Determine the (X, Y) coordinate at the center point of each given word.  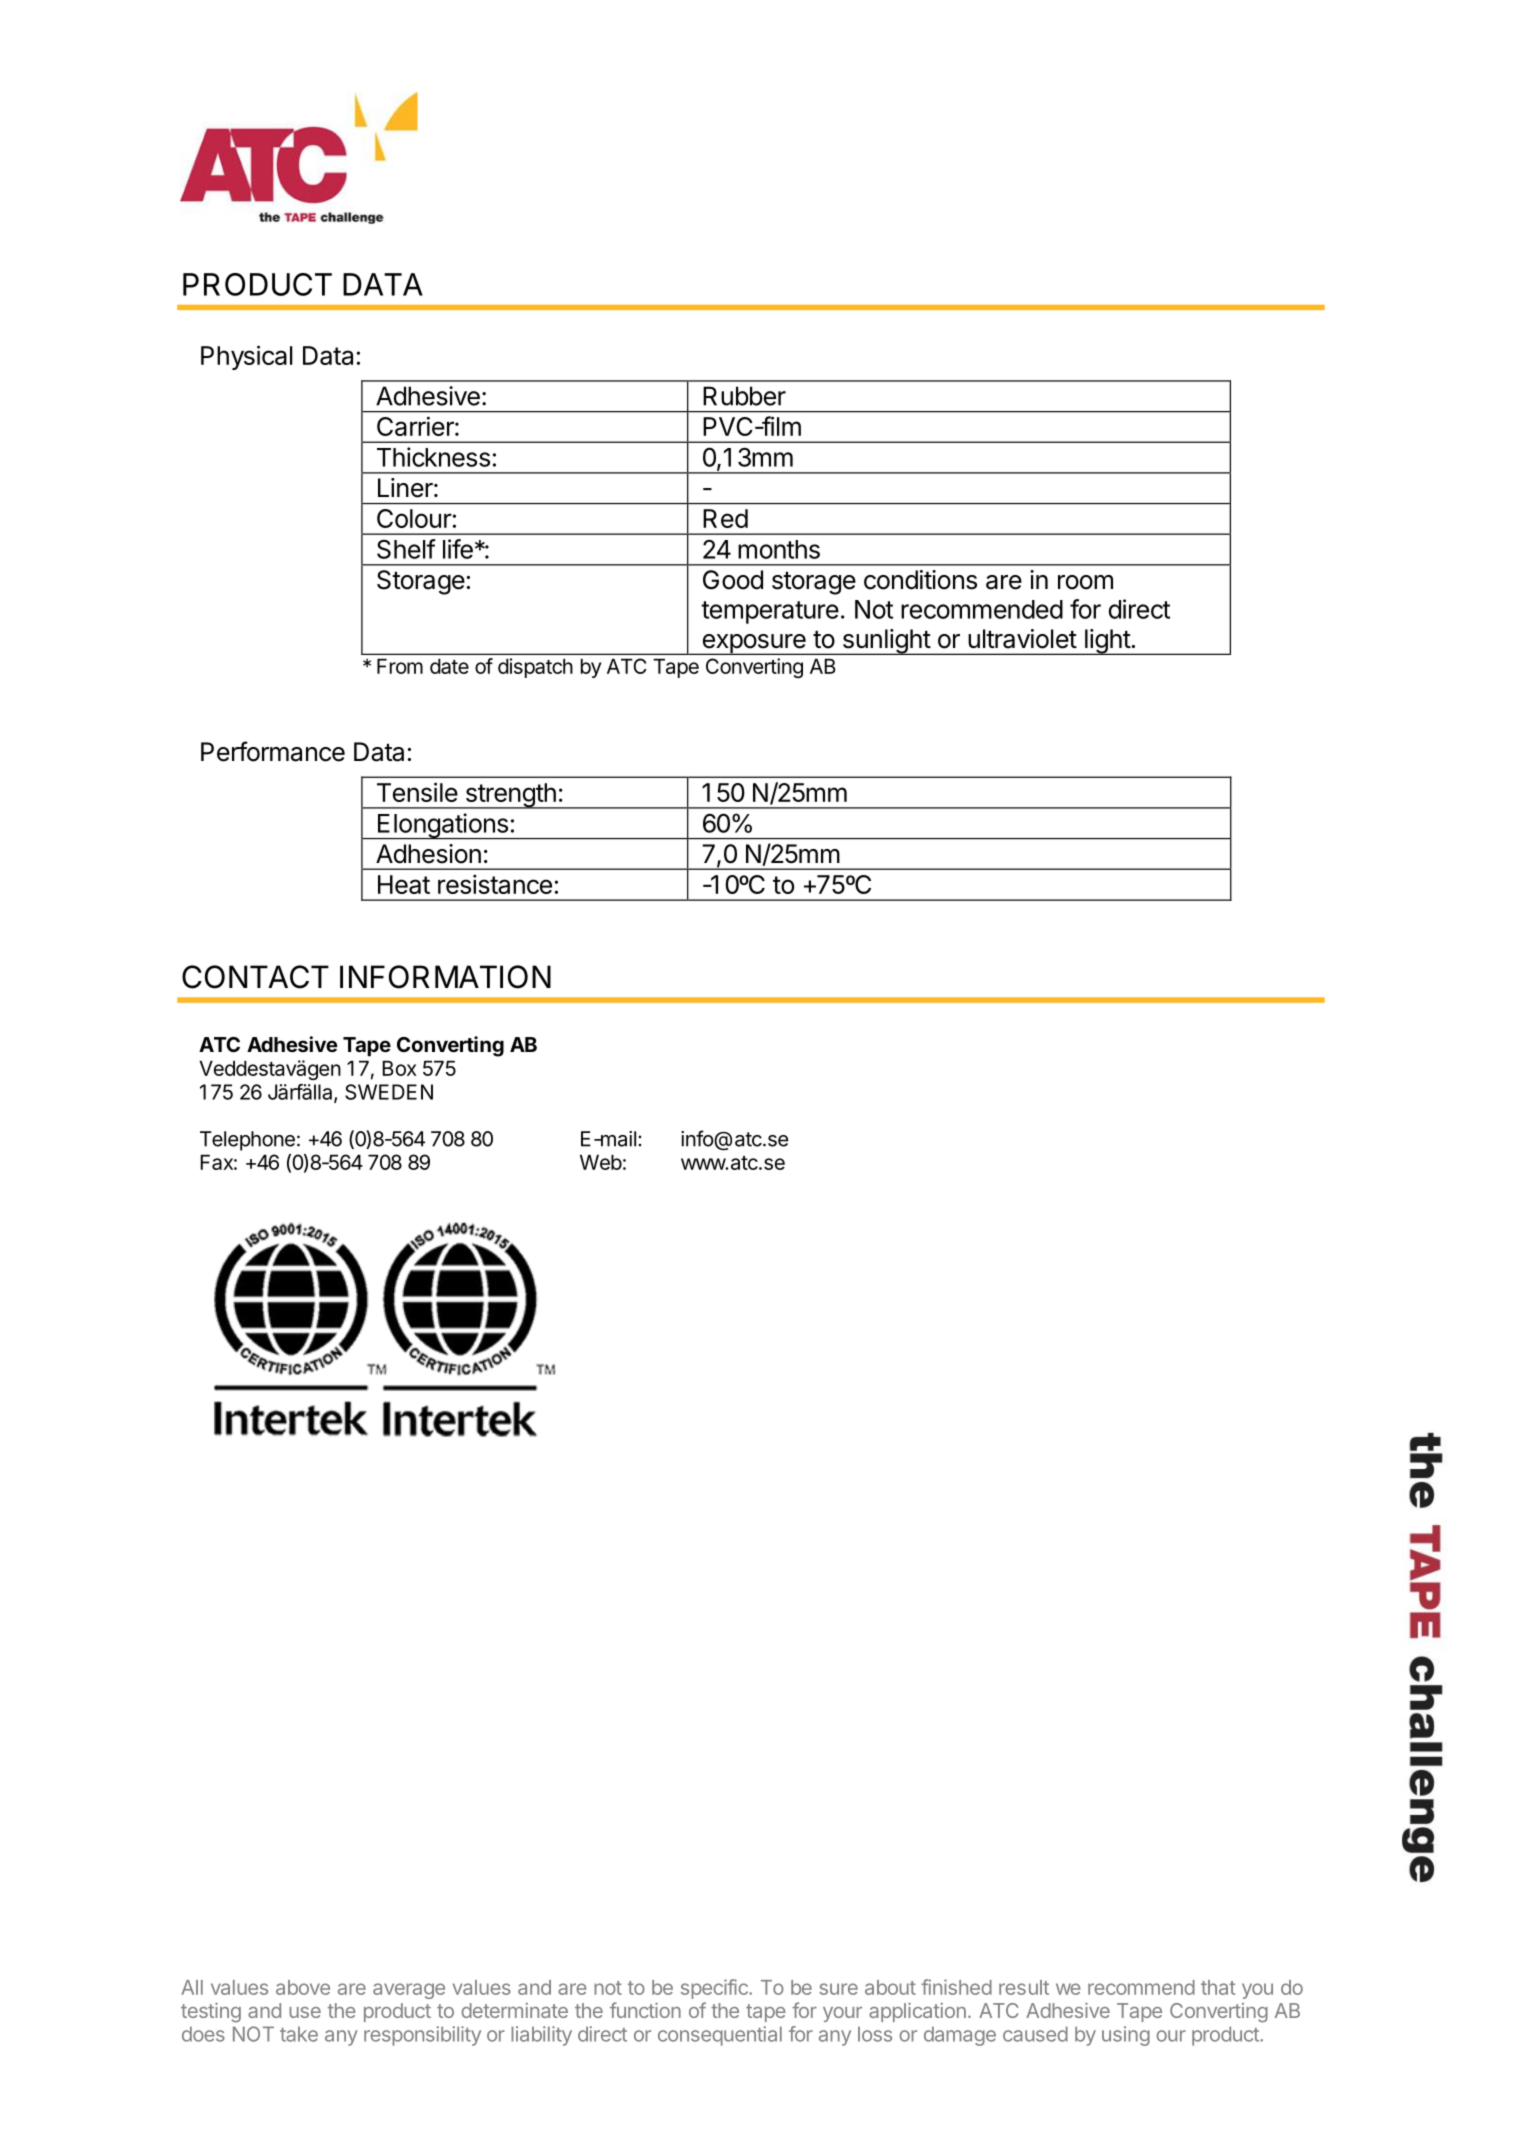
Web (601, 1162)
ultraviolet (1022, 639)
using (1126, 2036)
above (303, 1987)
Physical (247, 357)
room (1085, 582)
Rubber (744, 396)
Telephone (247, 1141)
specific (715, 1989)
